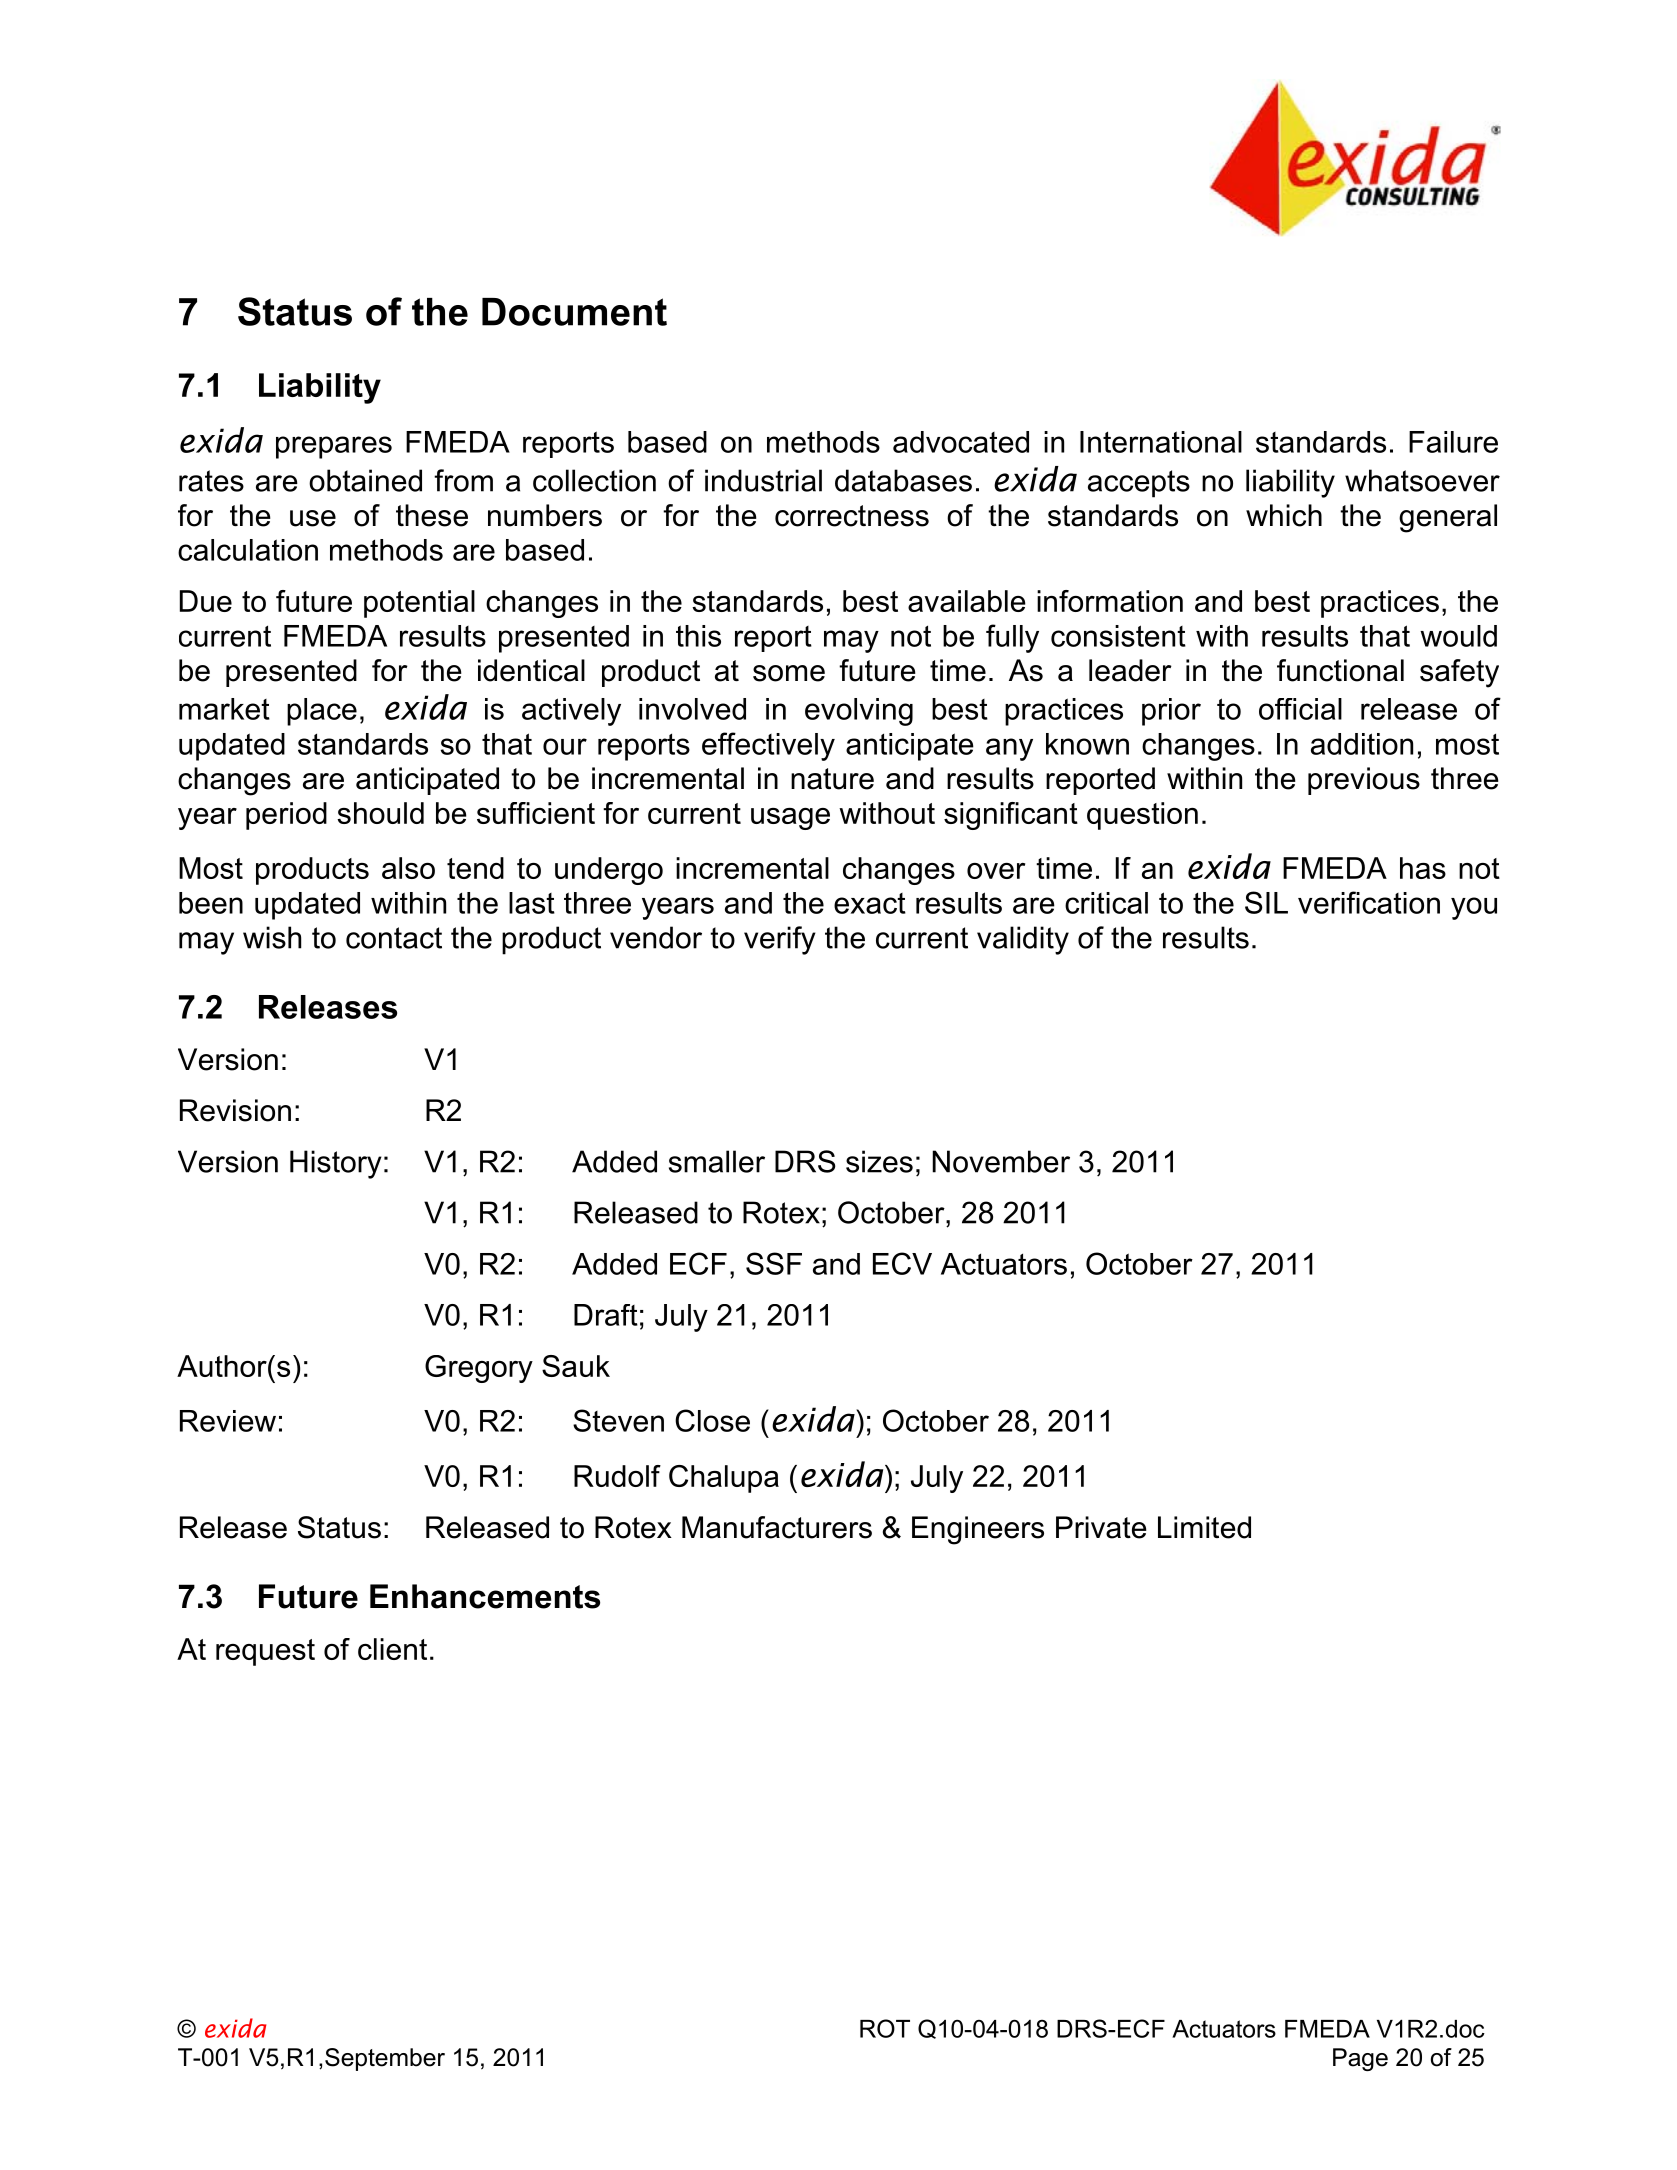  Describe the element at coordinates (334, 447) in the screenshot. I see `prepares` at that location.
